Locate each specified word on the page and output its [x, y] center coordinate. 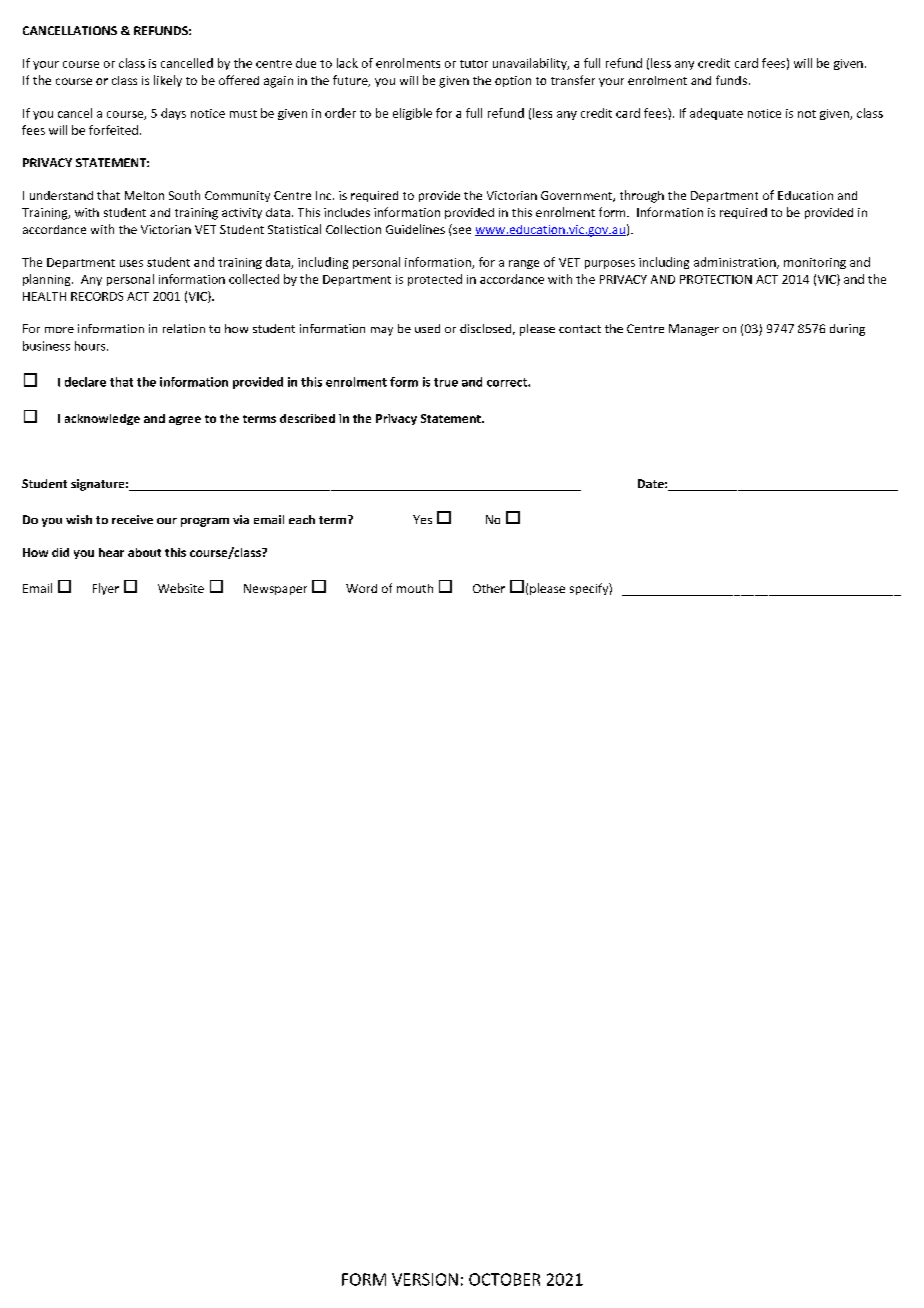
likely [168, 81]
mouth [415, 588]
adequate [716, 114]
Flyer [106, 589]
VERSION [425, 1279]
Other [489, 588]
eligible [412, 114]
